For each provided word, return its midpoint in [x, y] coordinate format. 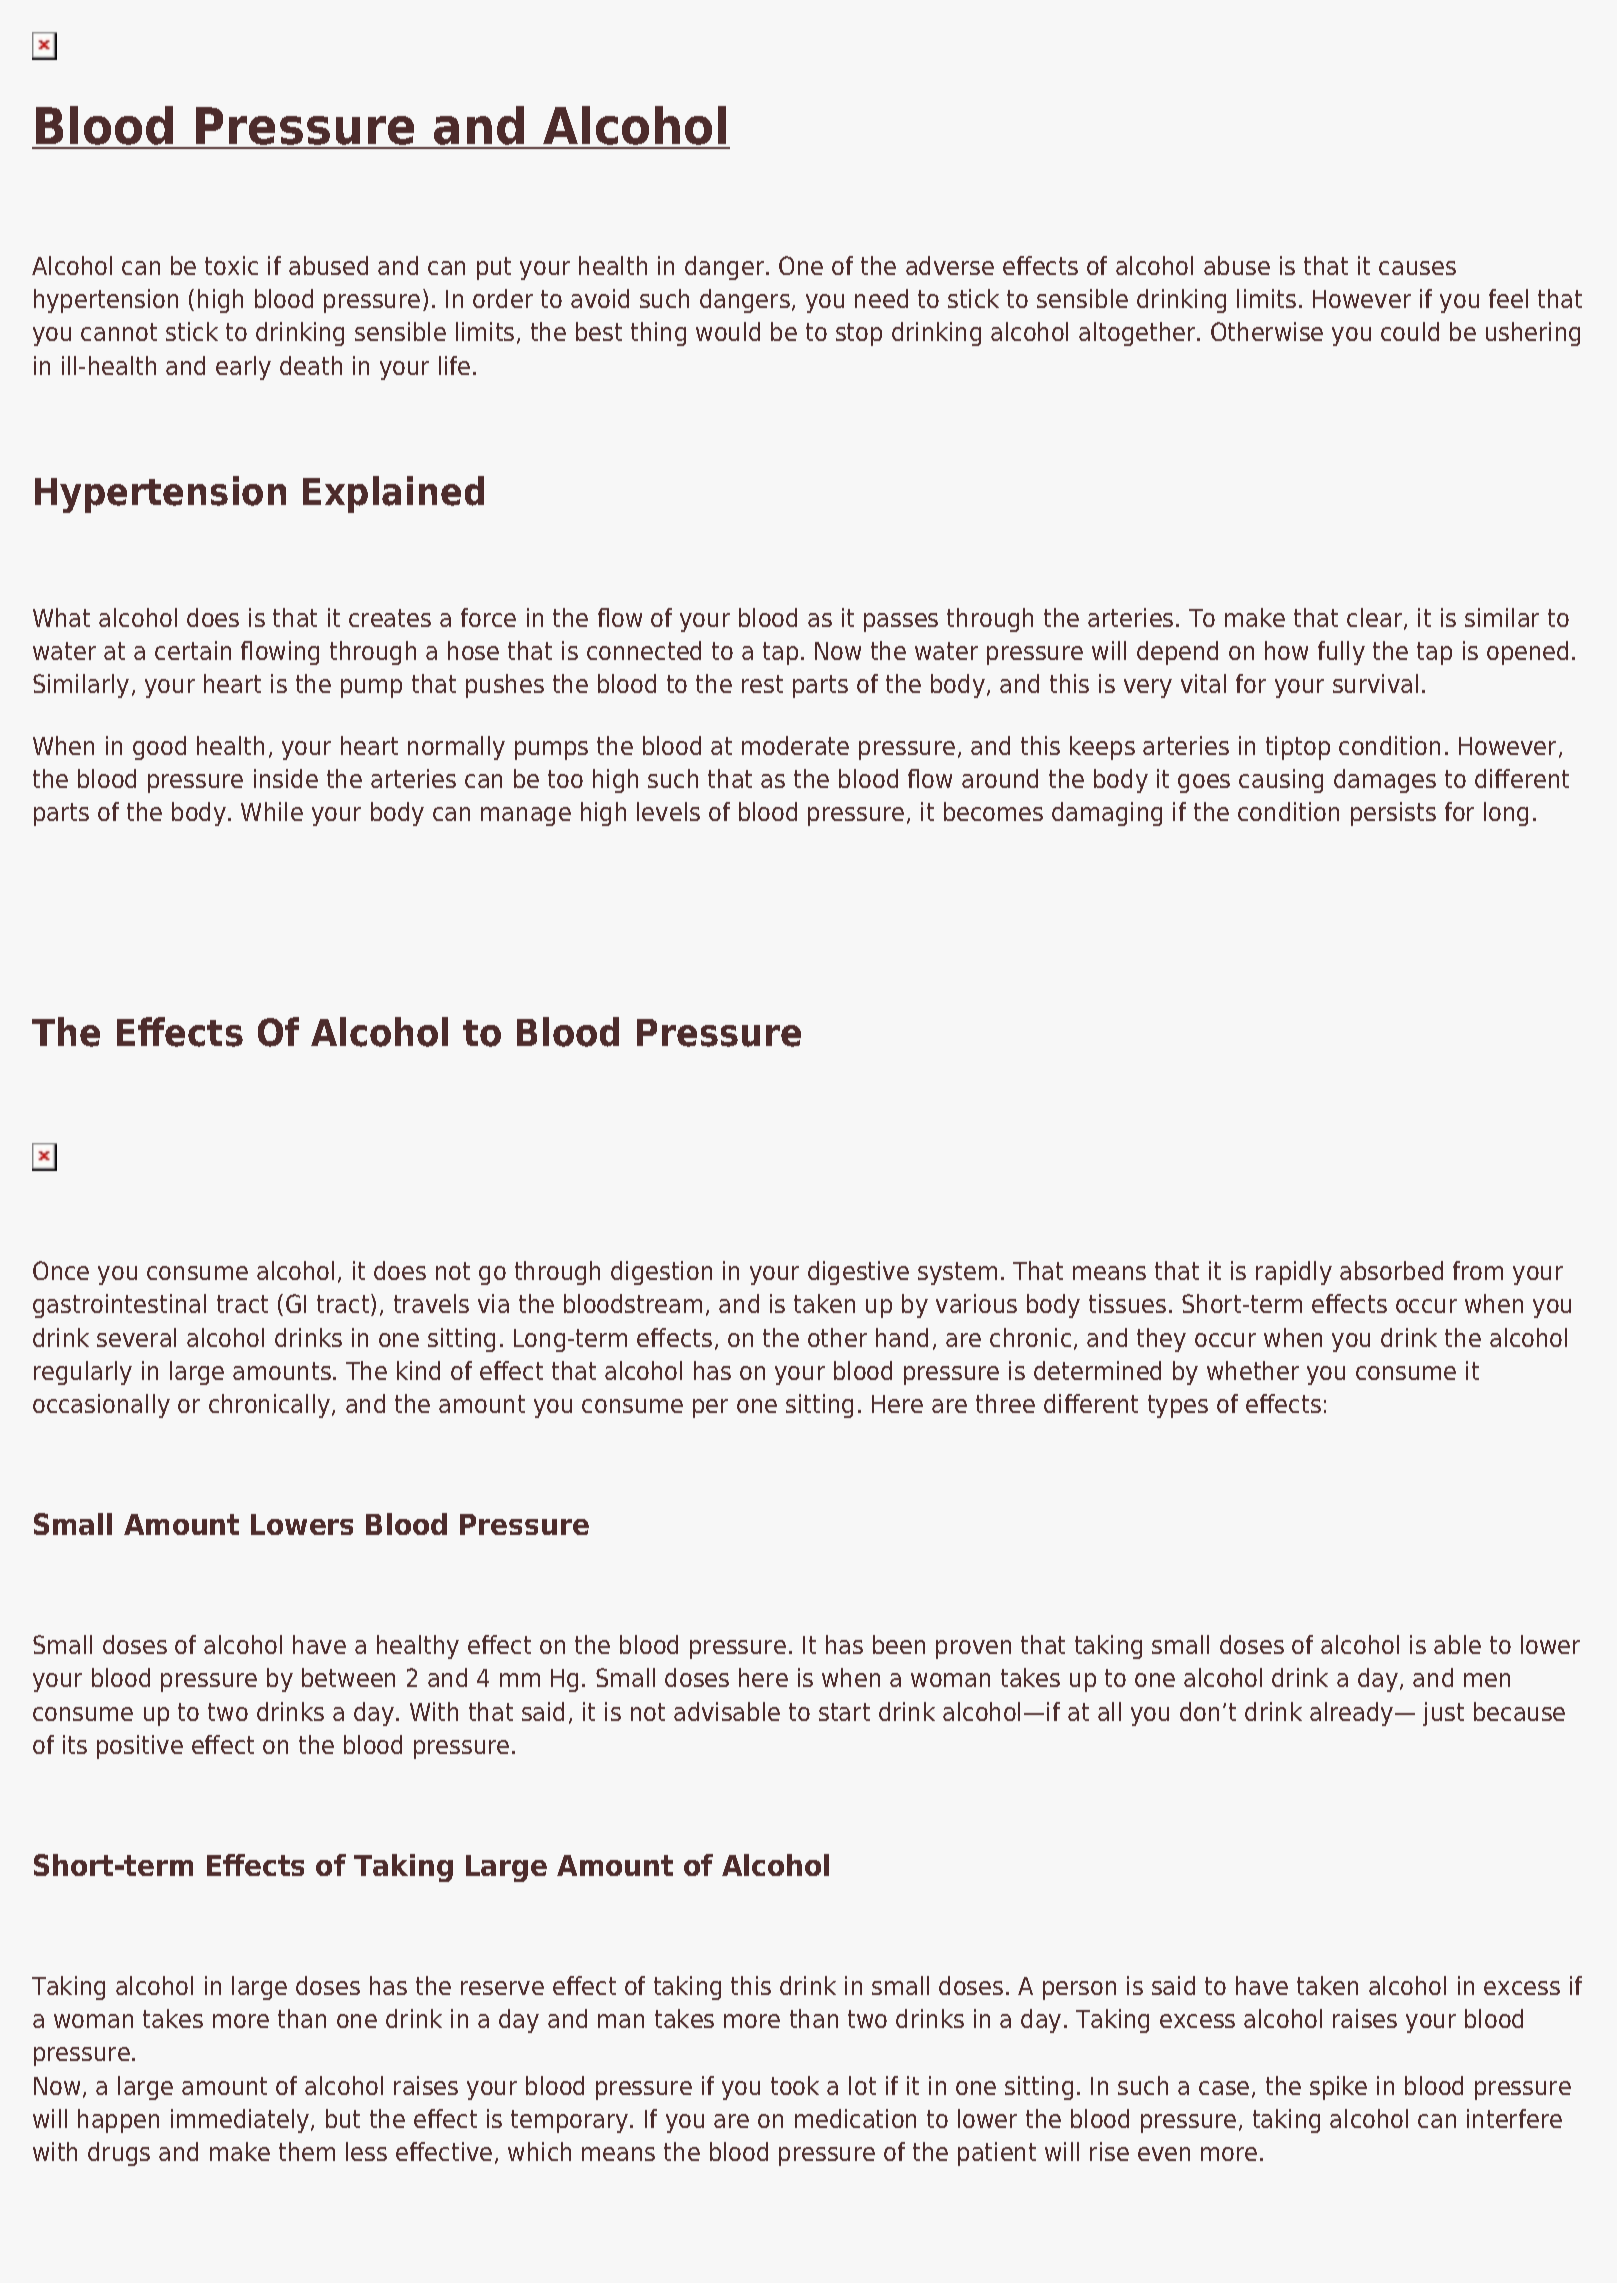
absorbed [1391, 1270]
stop [859, 334]
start [844, 1712]
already [1353, 1714]
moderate [795, 745]
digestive [858, 1273]
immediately [241, 2121]
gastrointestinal [119, 1306]
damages [1385, 781]
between [348, 1677]
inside [286, 778]
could [1410, 331]
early [243, 368]
